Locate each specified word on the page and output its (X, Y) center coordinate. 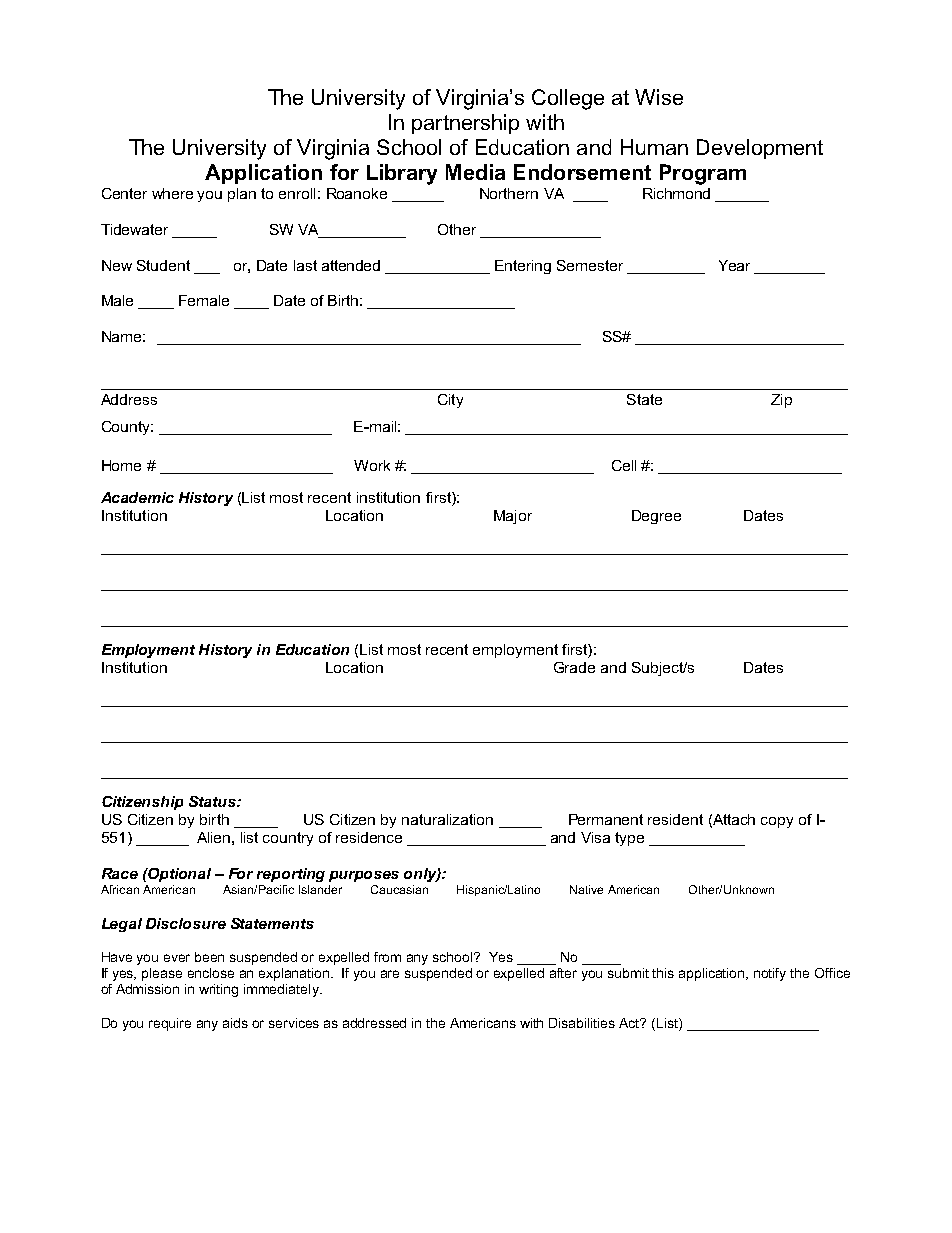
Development (760, 149)
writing (218, 990)
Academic (137, 497)
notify (770, 974)
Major (513, 517)
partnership (465, 124)
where (172, 193)
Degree (656, 517)
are (390, 974)
